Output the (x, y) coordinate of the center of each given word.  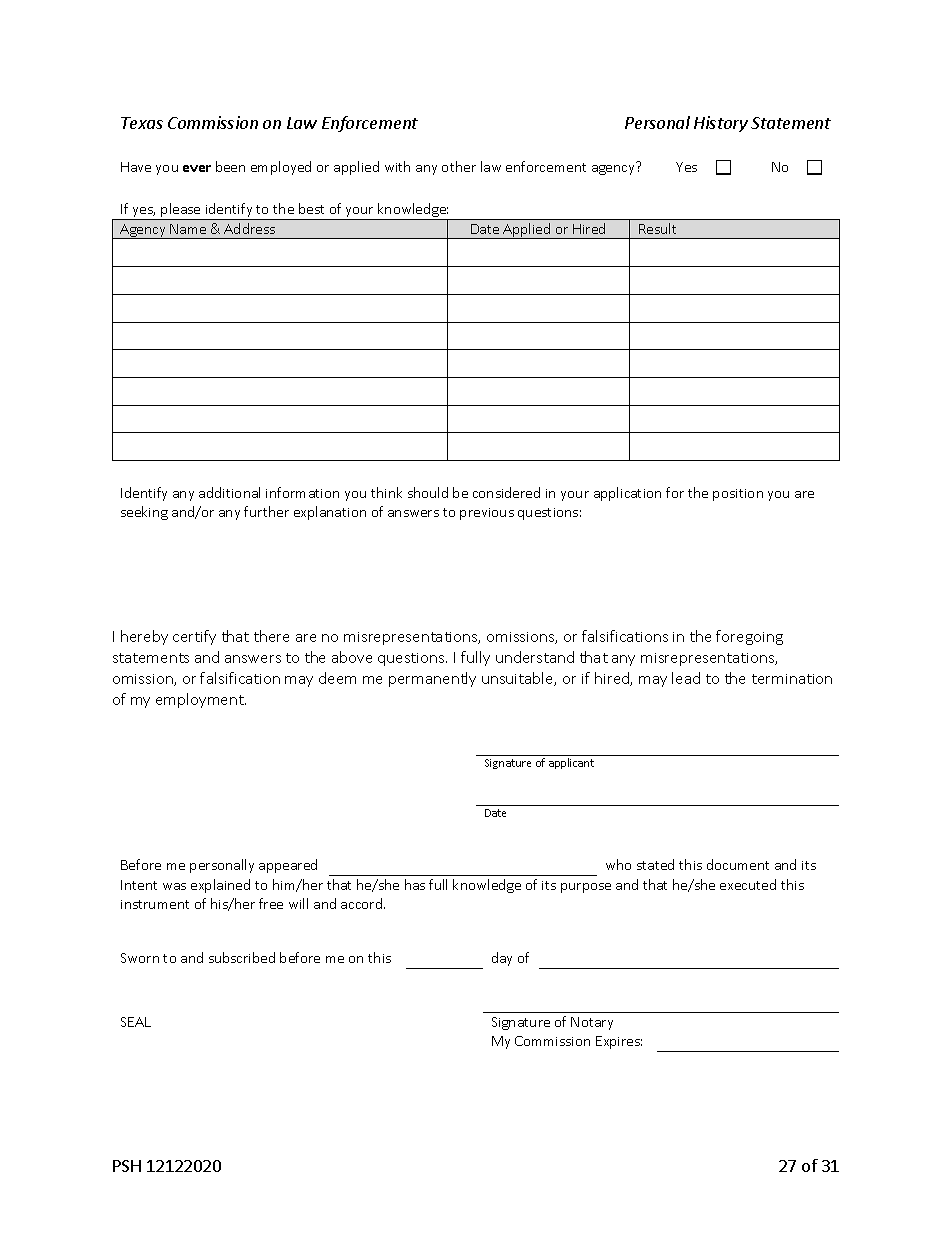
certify (194, 637)
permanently (432, 679)
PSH (127, 1166)
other (459, 166)
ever (197, 168)
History (721, 124)
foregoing (749, 637)
